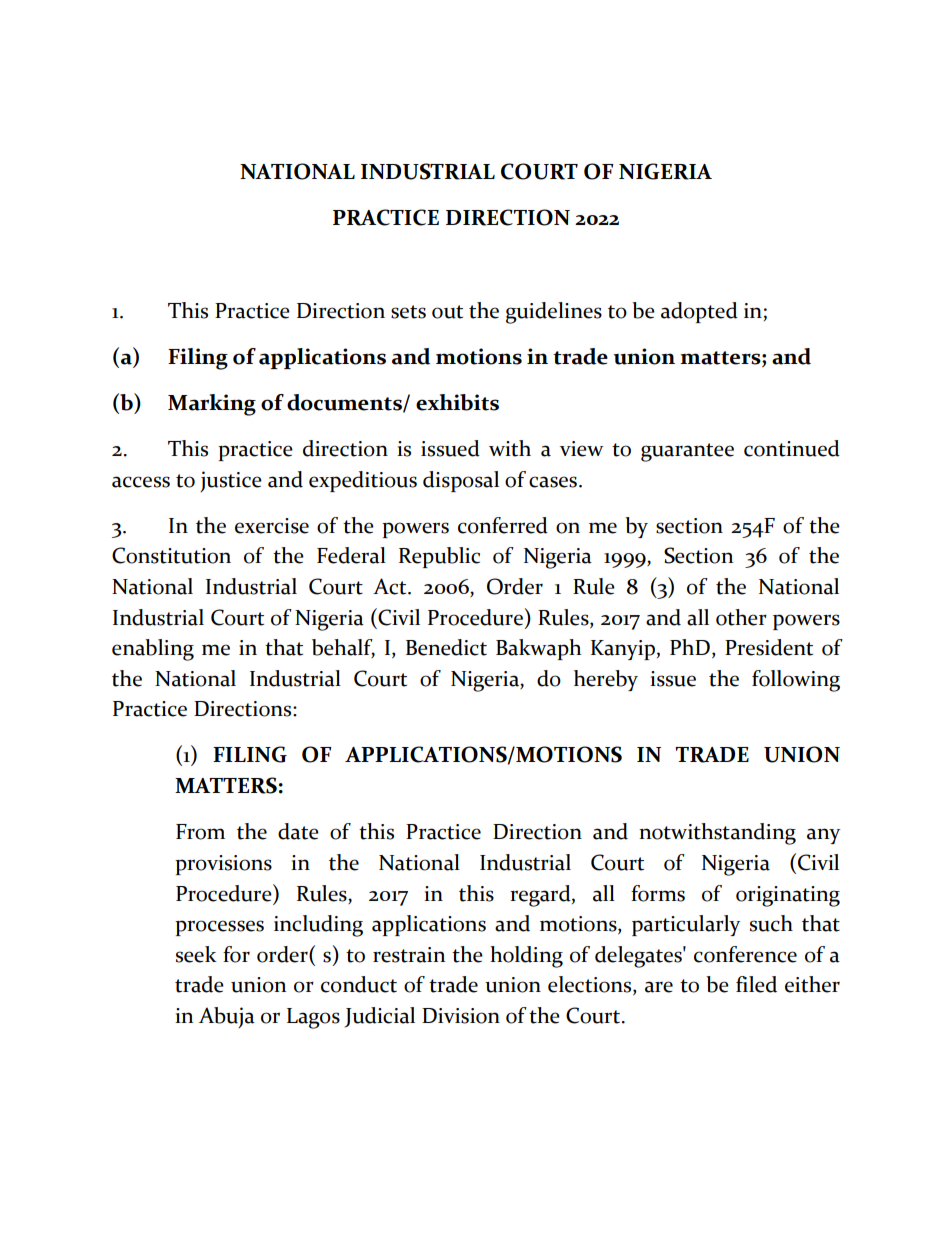 The image size is (952, 1233). Describe the element at coordinates (788, 896) in the screenshot. I see `originating` at that location.
